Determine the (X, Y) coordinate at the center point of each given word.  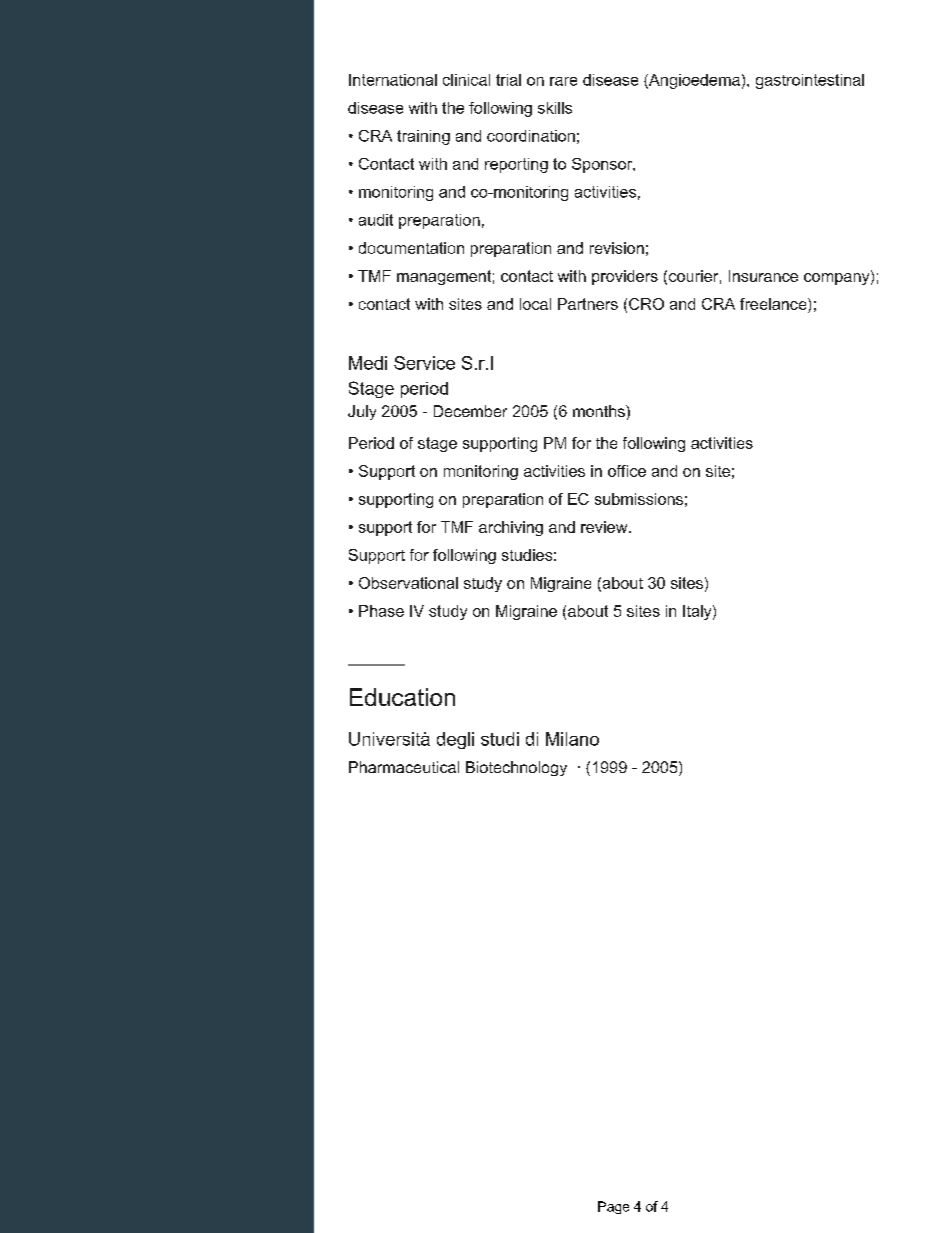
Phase (381, 611)
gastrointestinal (810, 81)
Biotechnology (516, 768)
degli (455, 740)
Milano (572, 739)
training (423, 137)
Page (613, 1207)
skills (555, 108)
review (605, 527)
